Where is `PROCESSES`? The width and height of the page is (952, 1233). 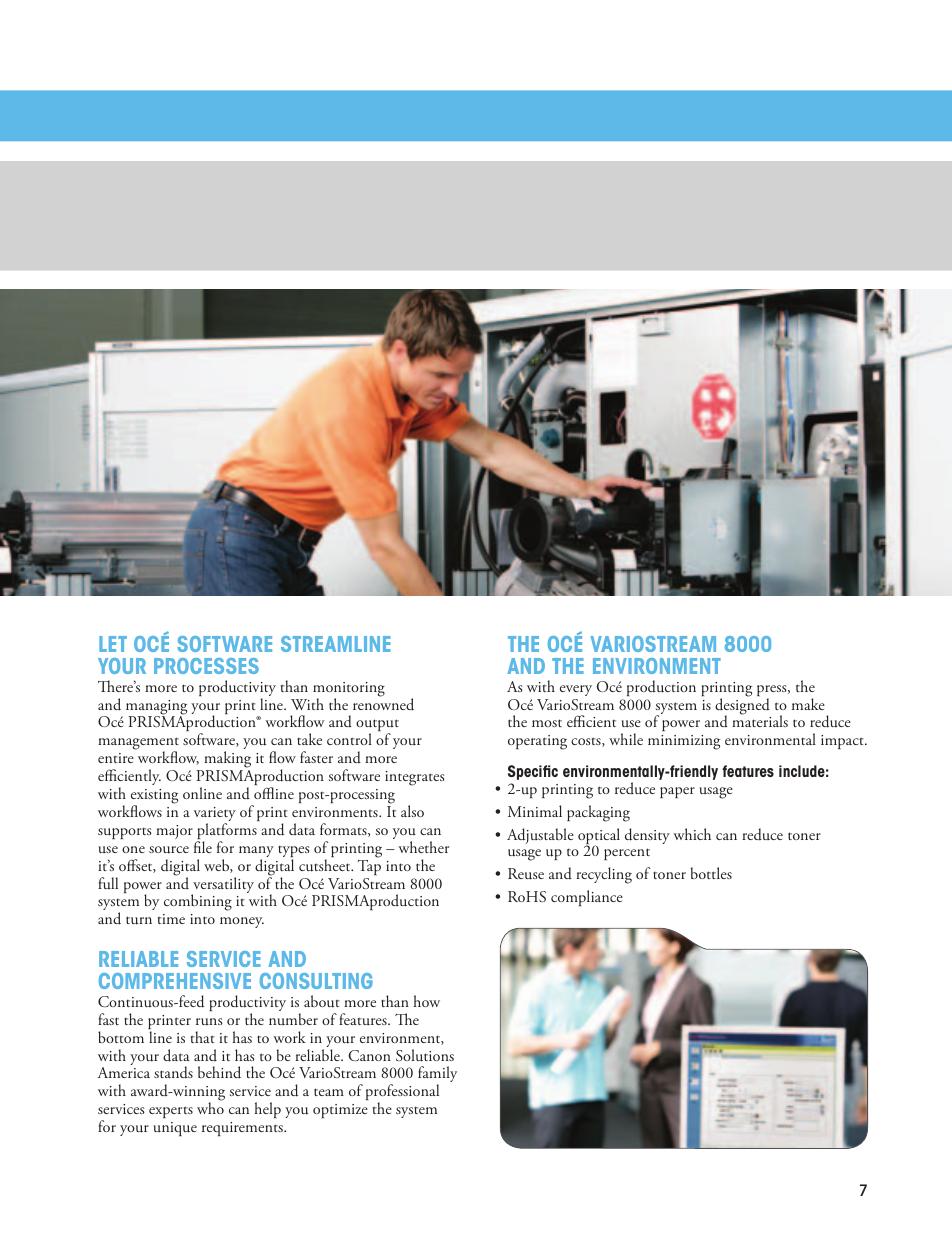
PROCESSES is located at coordinates (206, 666).
